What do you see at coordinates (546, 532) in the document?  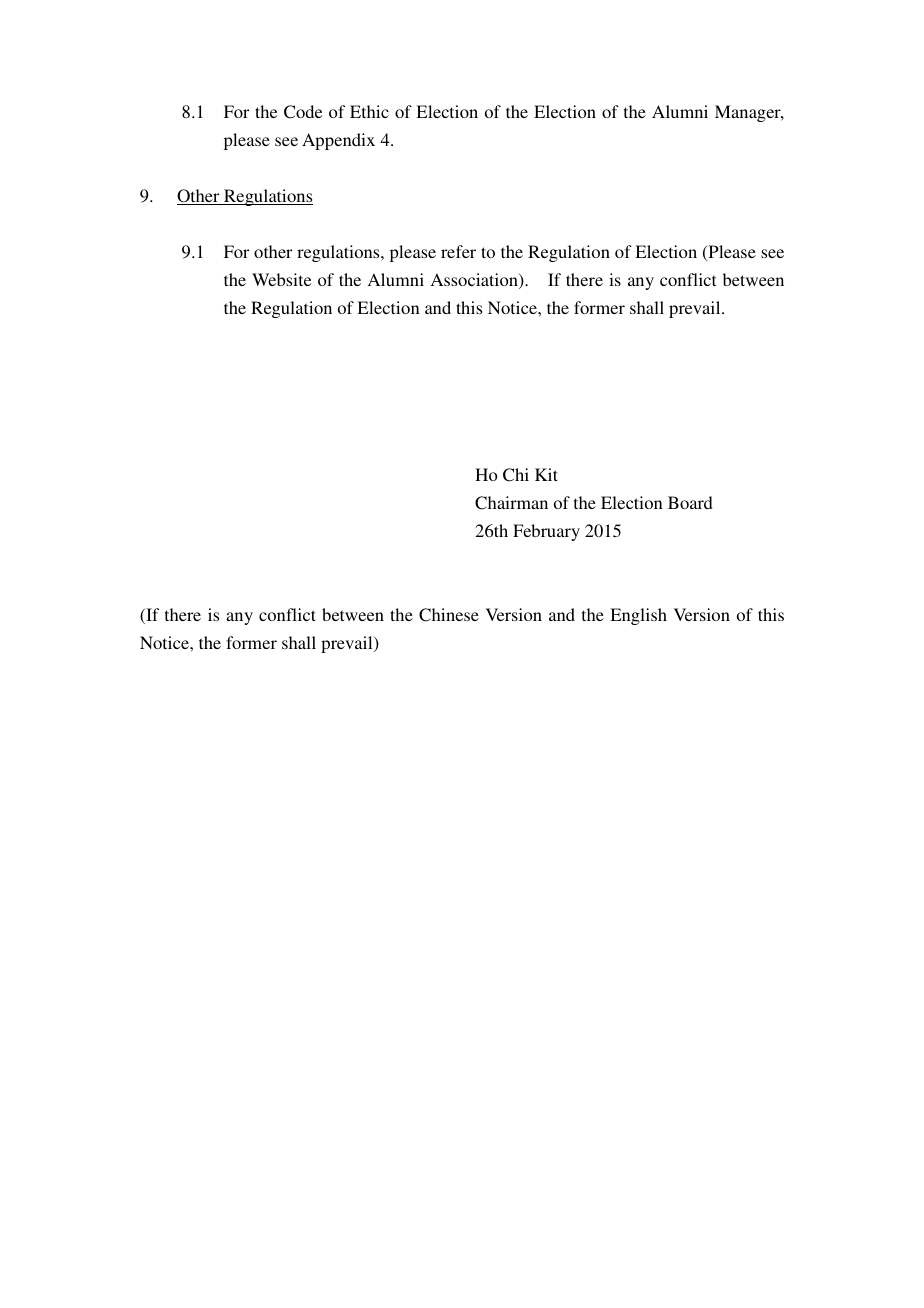 I see `February` at bounding box center [546, 532].
